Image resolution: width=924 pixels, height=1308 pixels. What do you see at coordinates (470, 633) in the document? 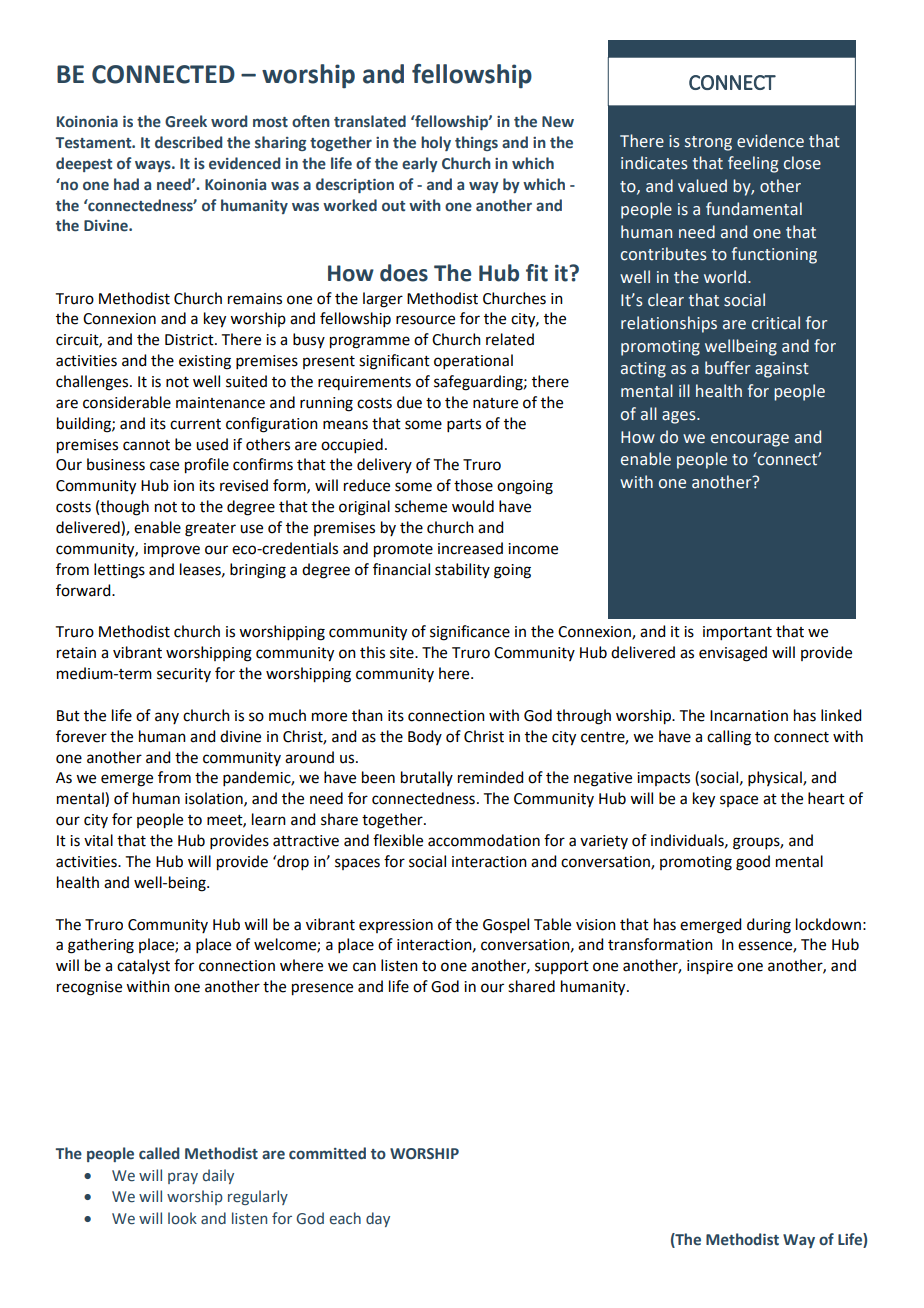
I see `significance` at bounding box center [470, 633].
